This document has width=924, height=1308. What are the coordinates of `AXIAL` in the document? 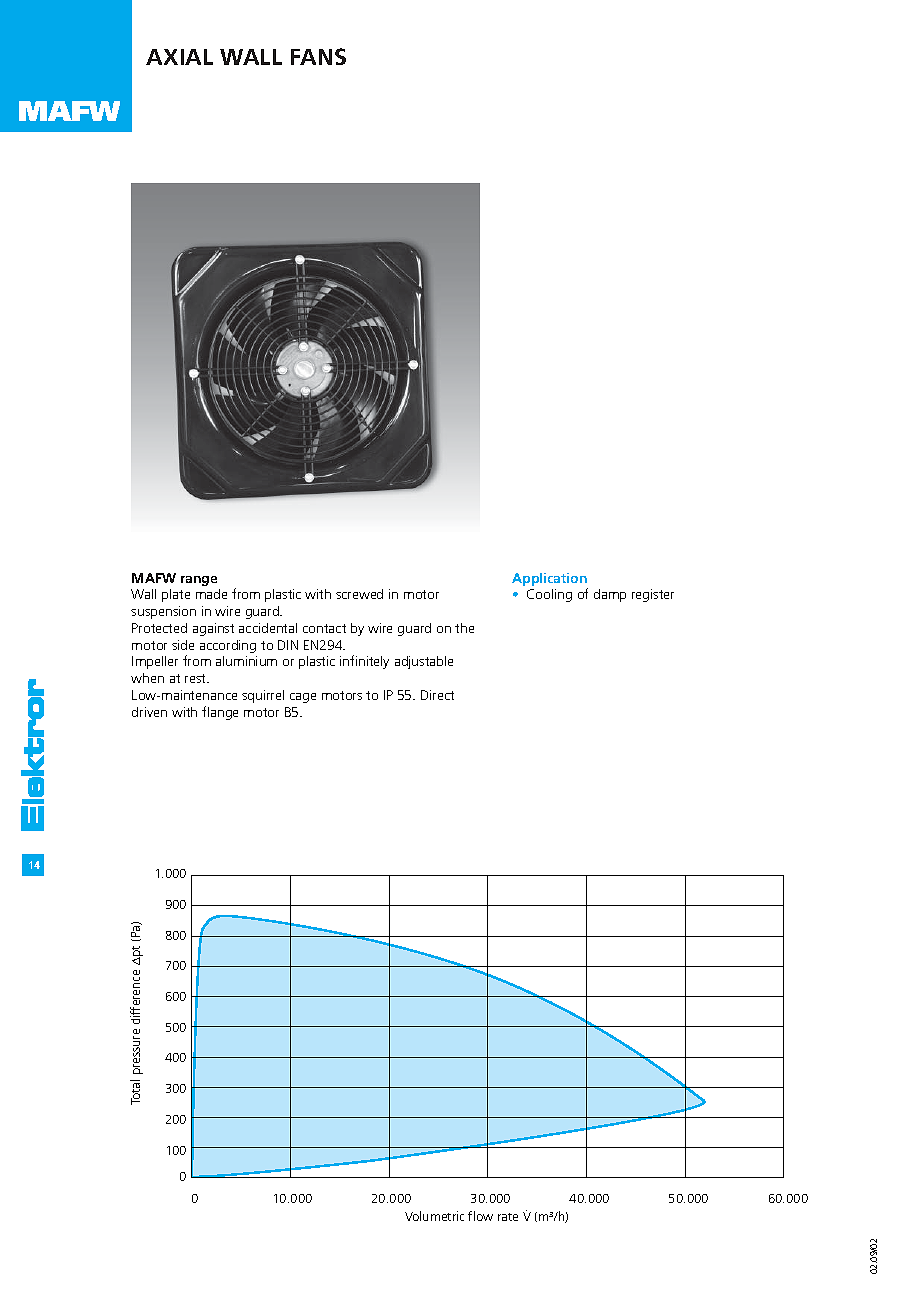 It's located at (179, 57).
